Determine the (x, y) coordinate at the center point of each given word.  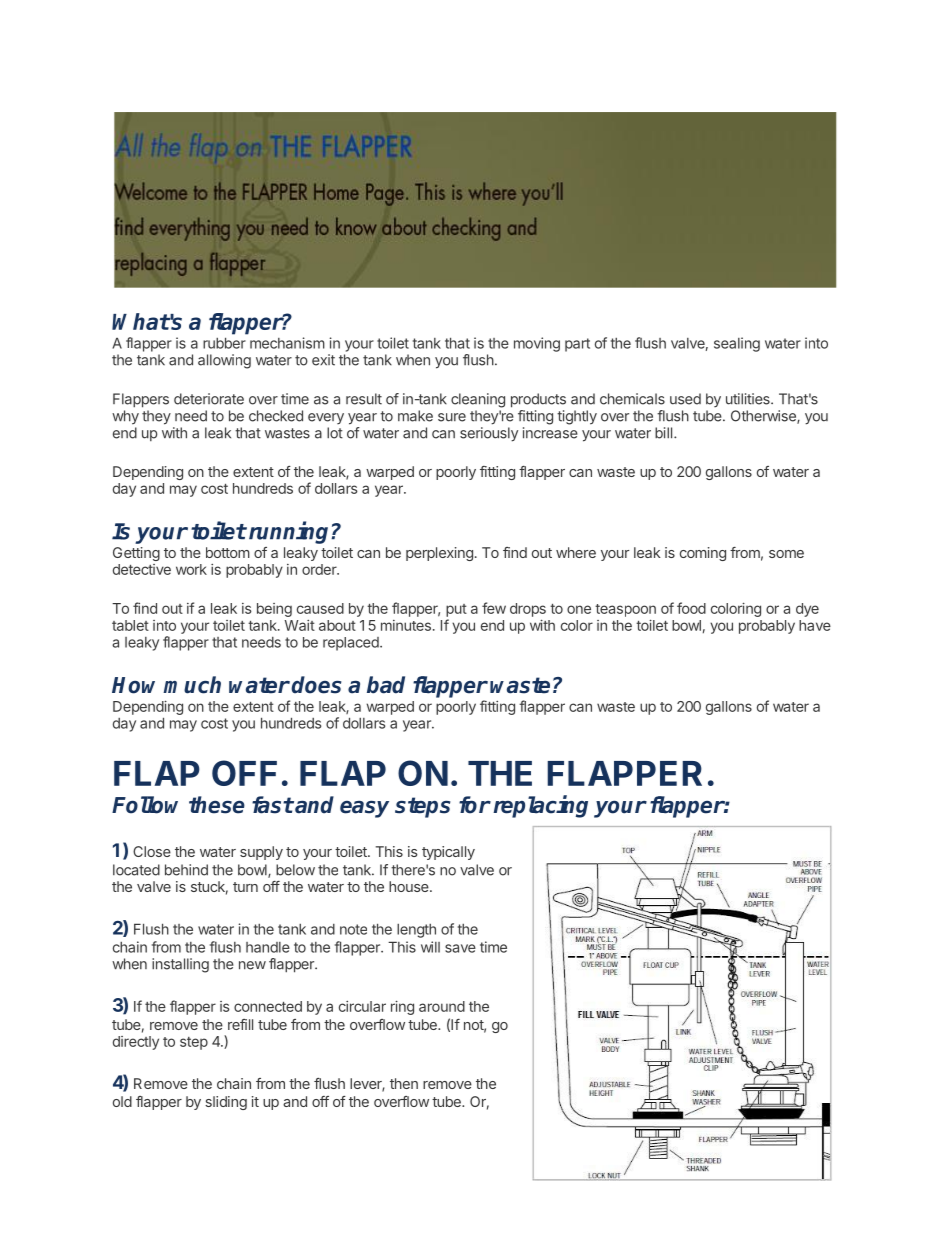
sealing (737, 344)
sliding (226, 1103)
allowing (224, 361)
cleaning (478, 400)
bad (386, 685)
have (815, 625)
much (192, 685)
